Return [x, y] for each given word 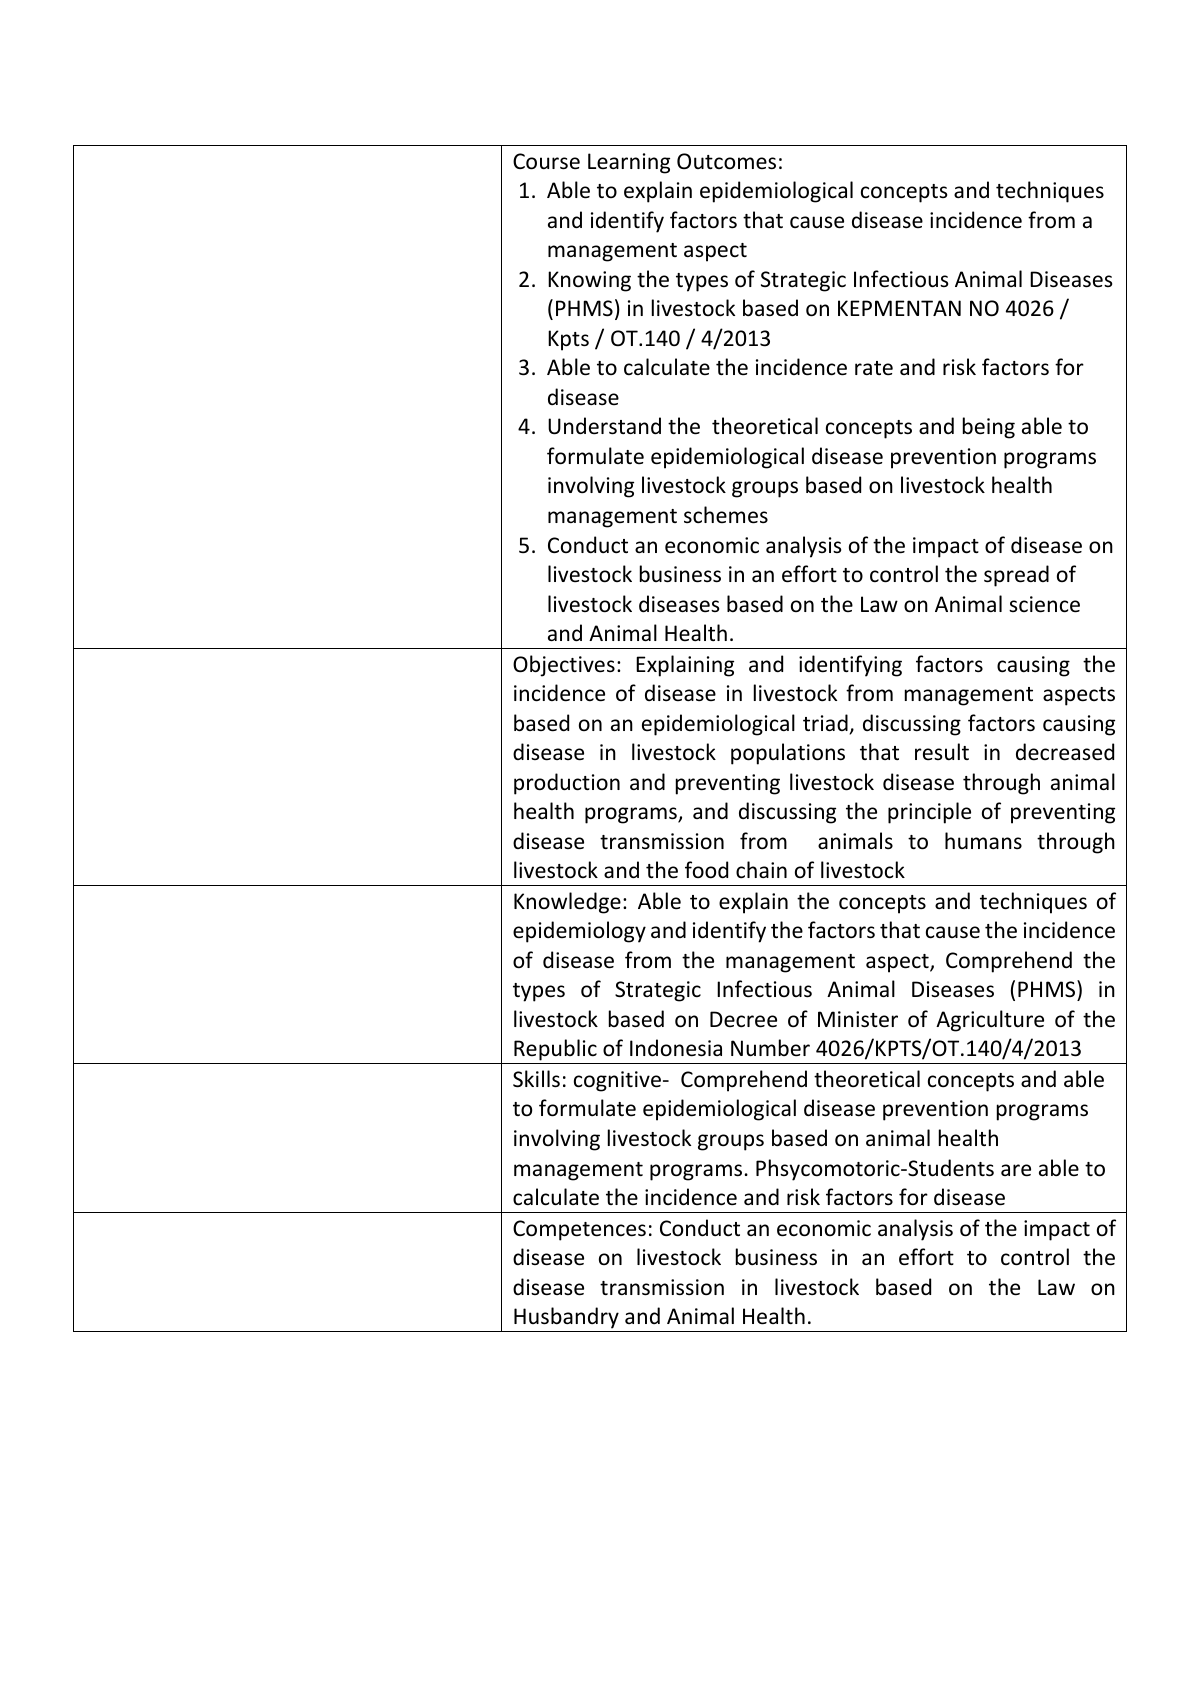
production [567, 784]
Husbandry [566, 1319]
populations [788, 754]
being [989, 428]
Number [770, 1048]
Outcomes [726, 161]
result [942, 752]
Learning [629, 163]
